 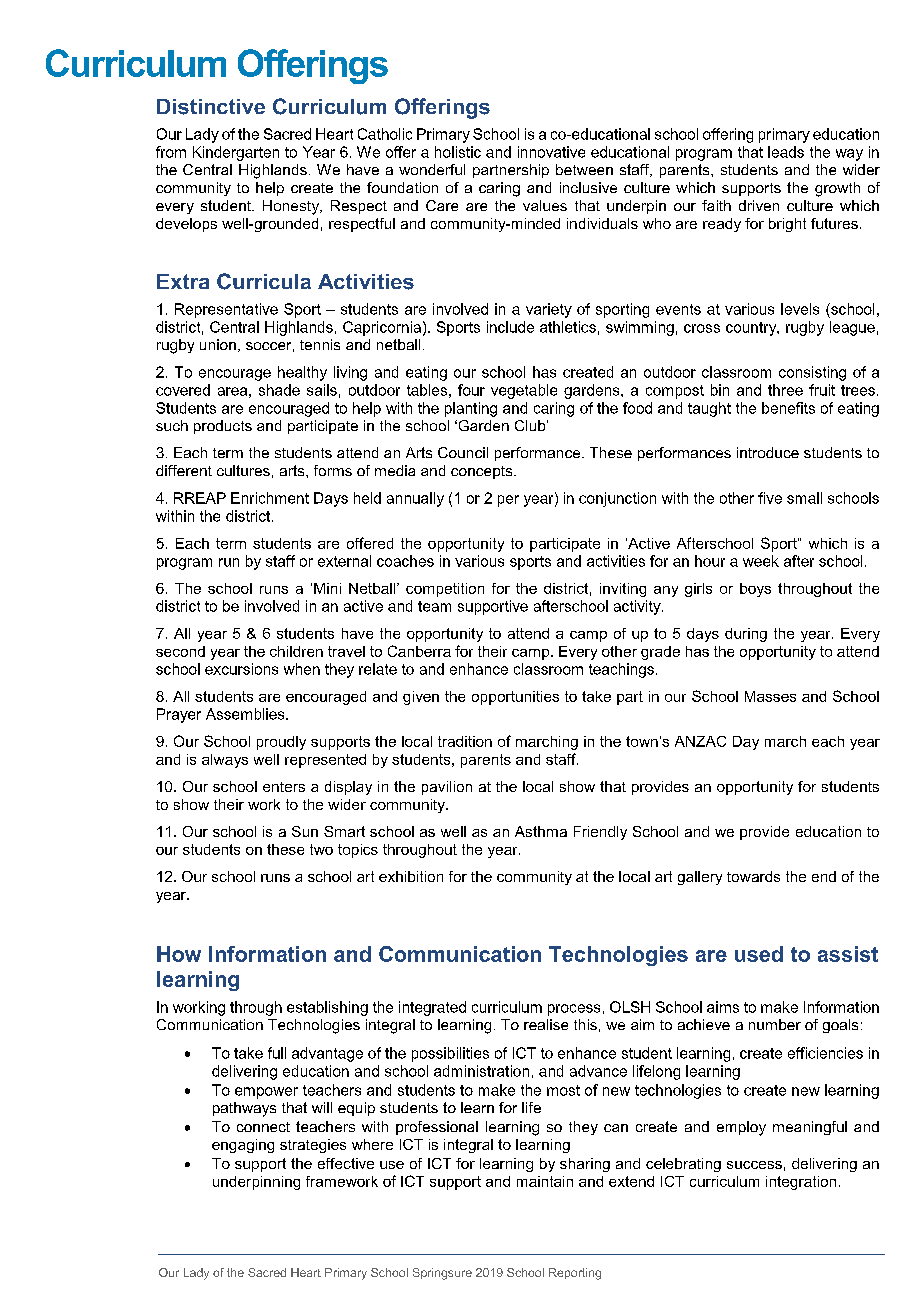 What do you see at coordinates (753, 876) in the document?
I see `towards` at bounding box center [753, 876].
